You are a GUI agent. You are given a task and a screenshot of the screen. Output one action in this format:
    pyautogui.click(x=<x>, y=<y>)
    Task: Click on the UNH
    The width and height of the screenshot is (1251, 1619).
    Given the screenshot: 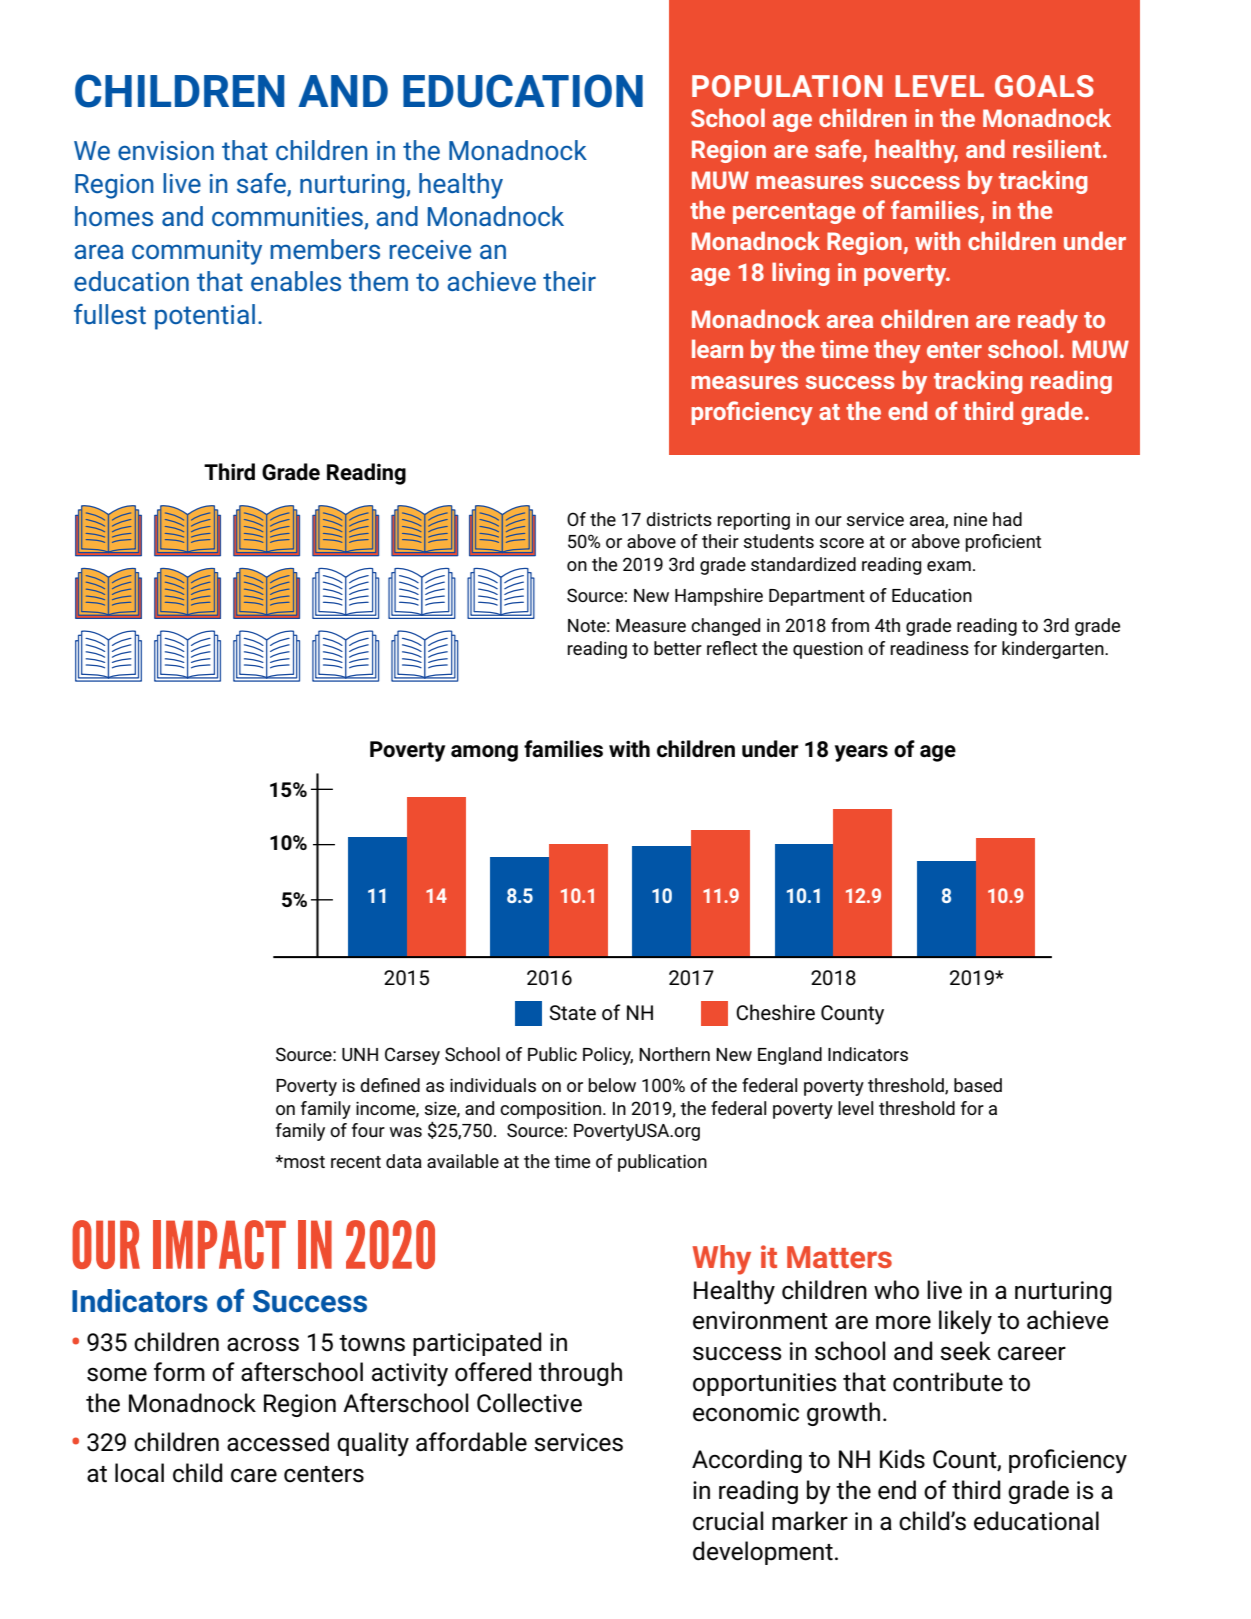 What is the action you would take?
    pyautogui.click(x=360, y=1054)
